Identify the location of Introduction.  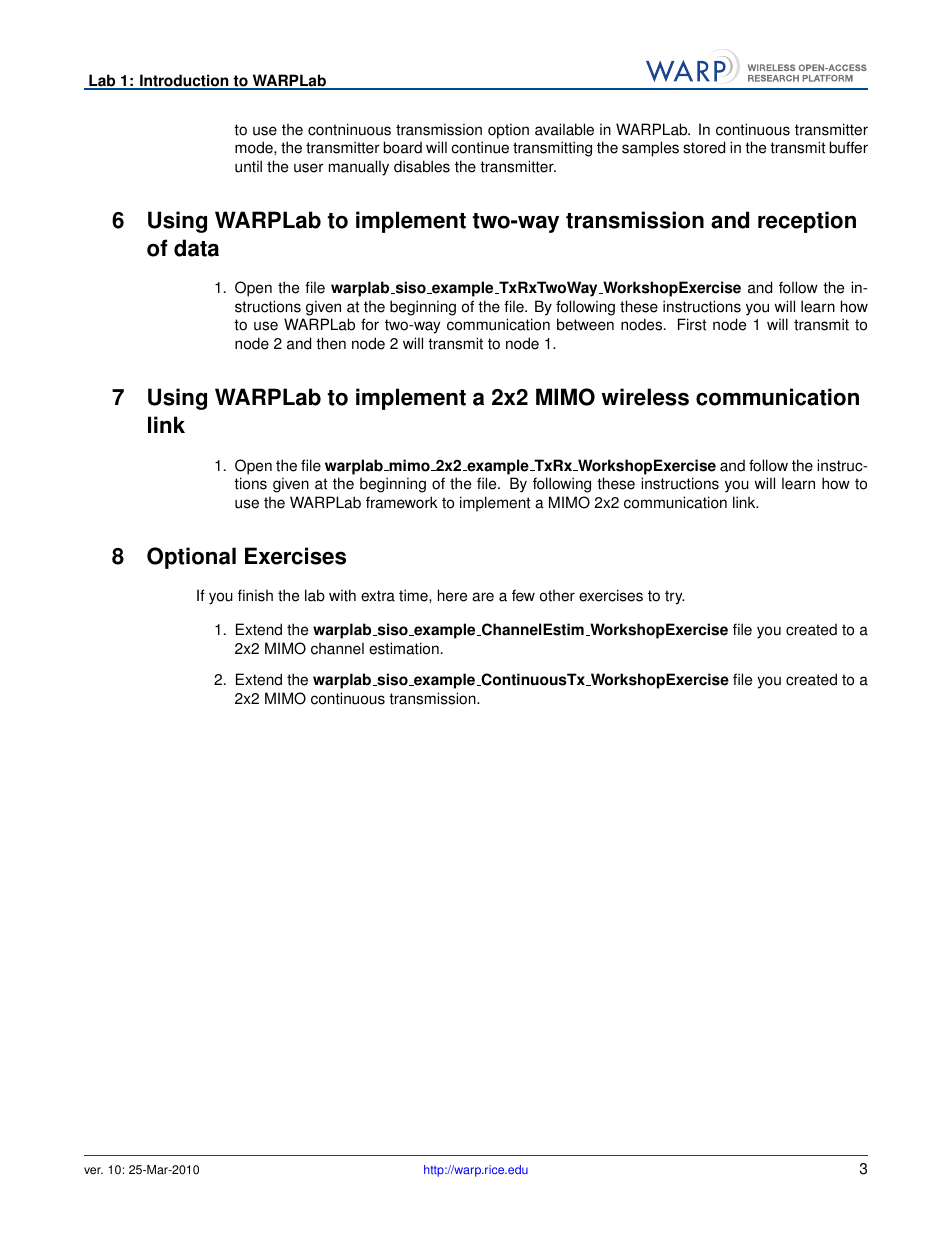
(184, 81).
